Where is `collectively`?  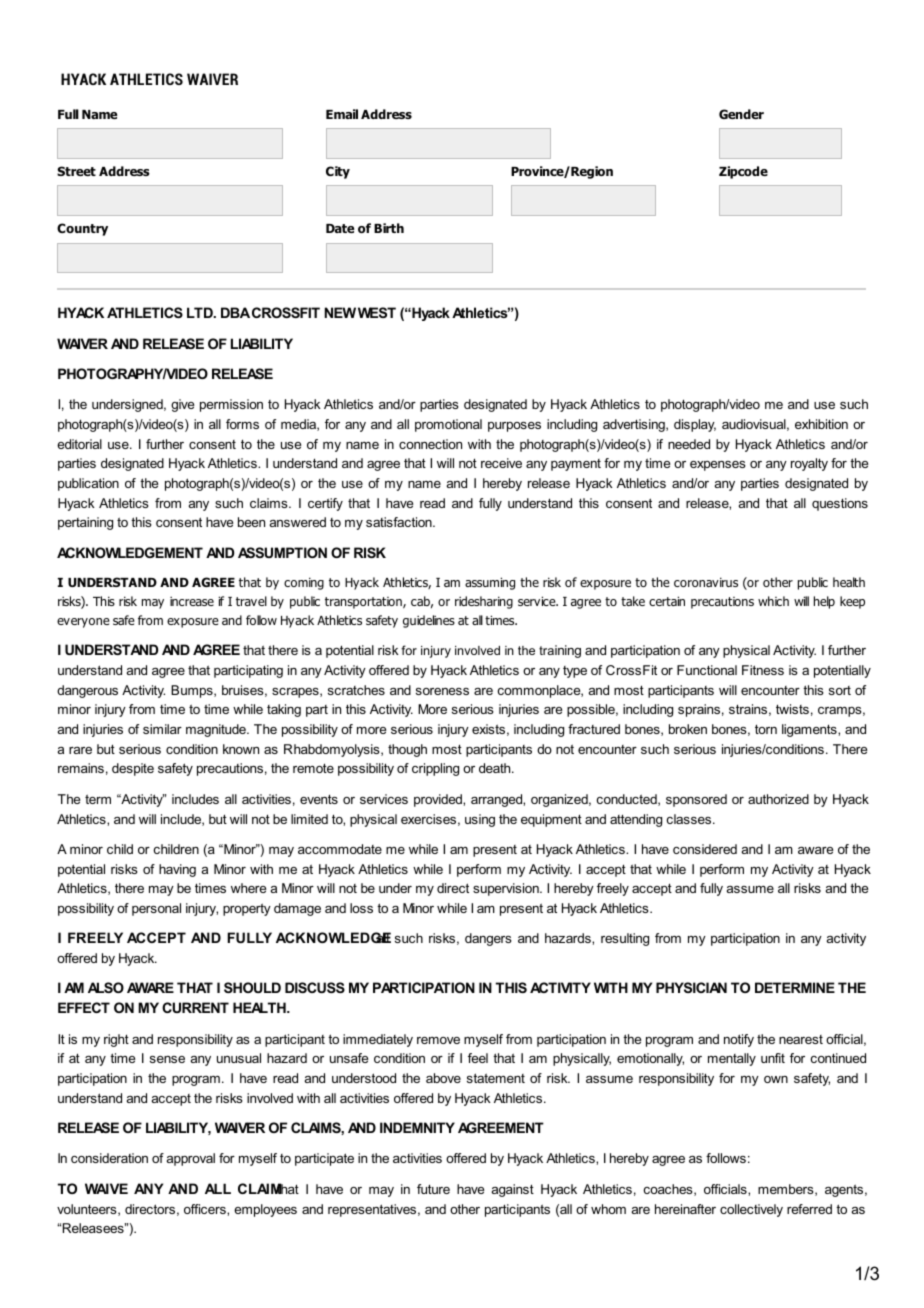 collectively is located at coordinates (751, 1210).
